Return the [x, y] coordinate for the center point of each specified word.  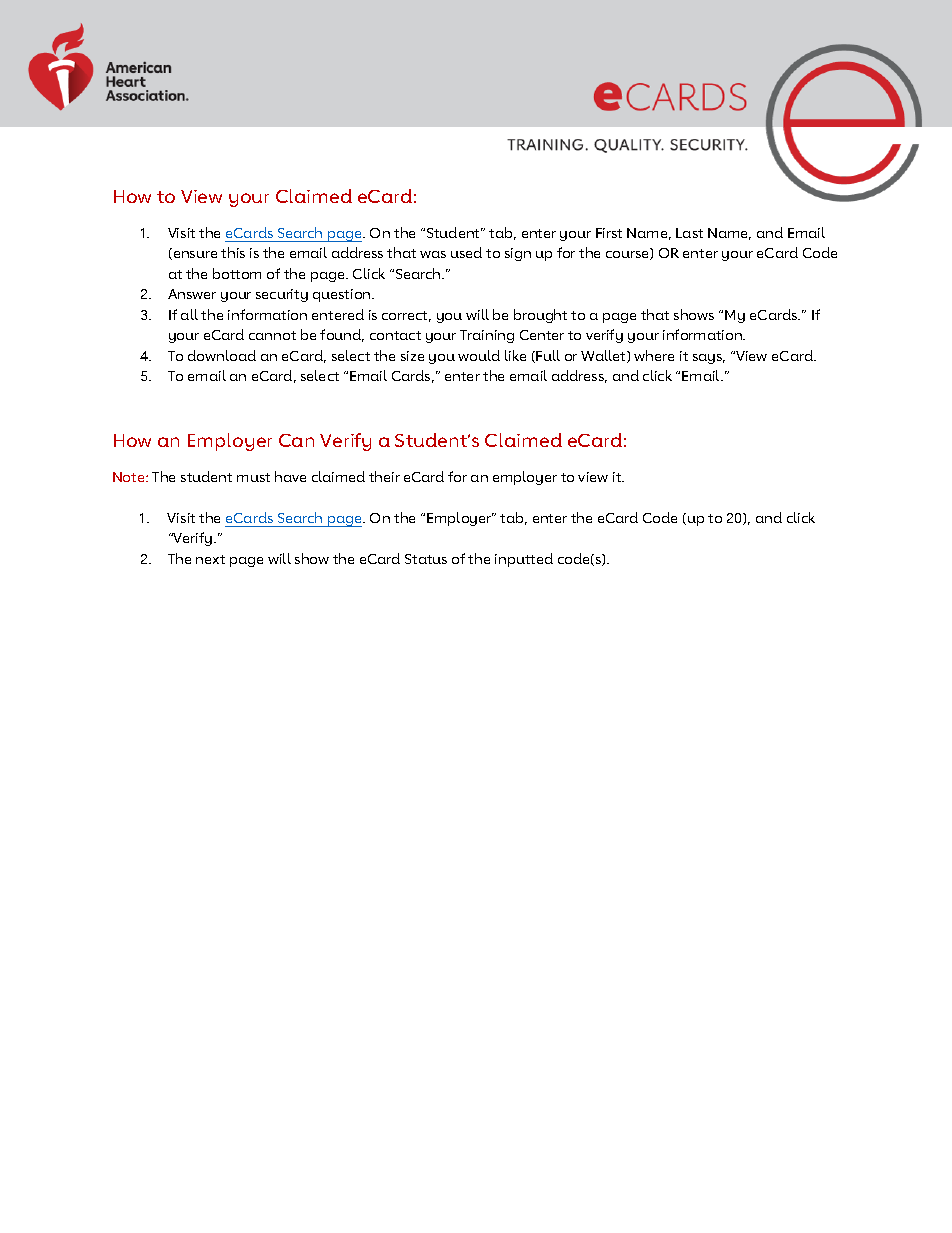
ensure [194, 255]
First [609, 233]
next [210, 559]
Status [426, 559]
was [433, 254]
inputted [524, 560]
